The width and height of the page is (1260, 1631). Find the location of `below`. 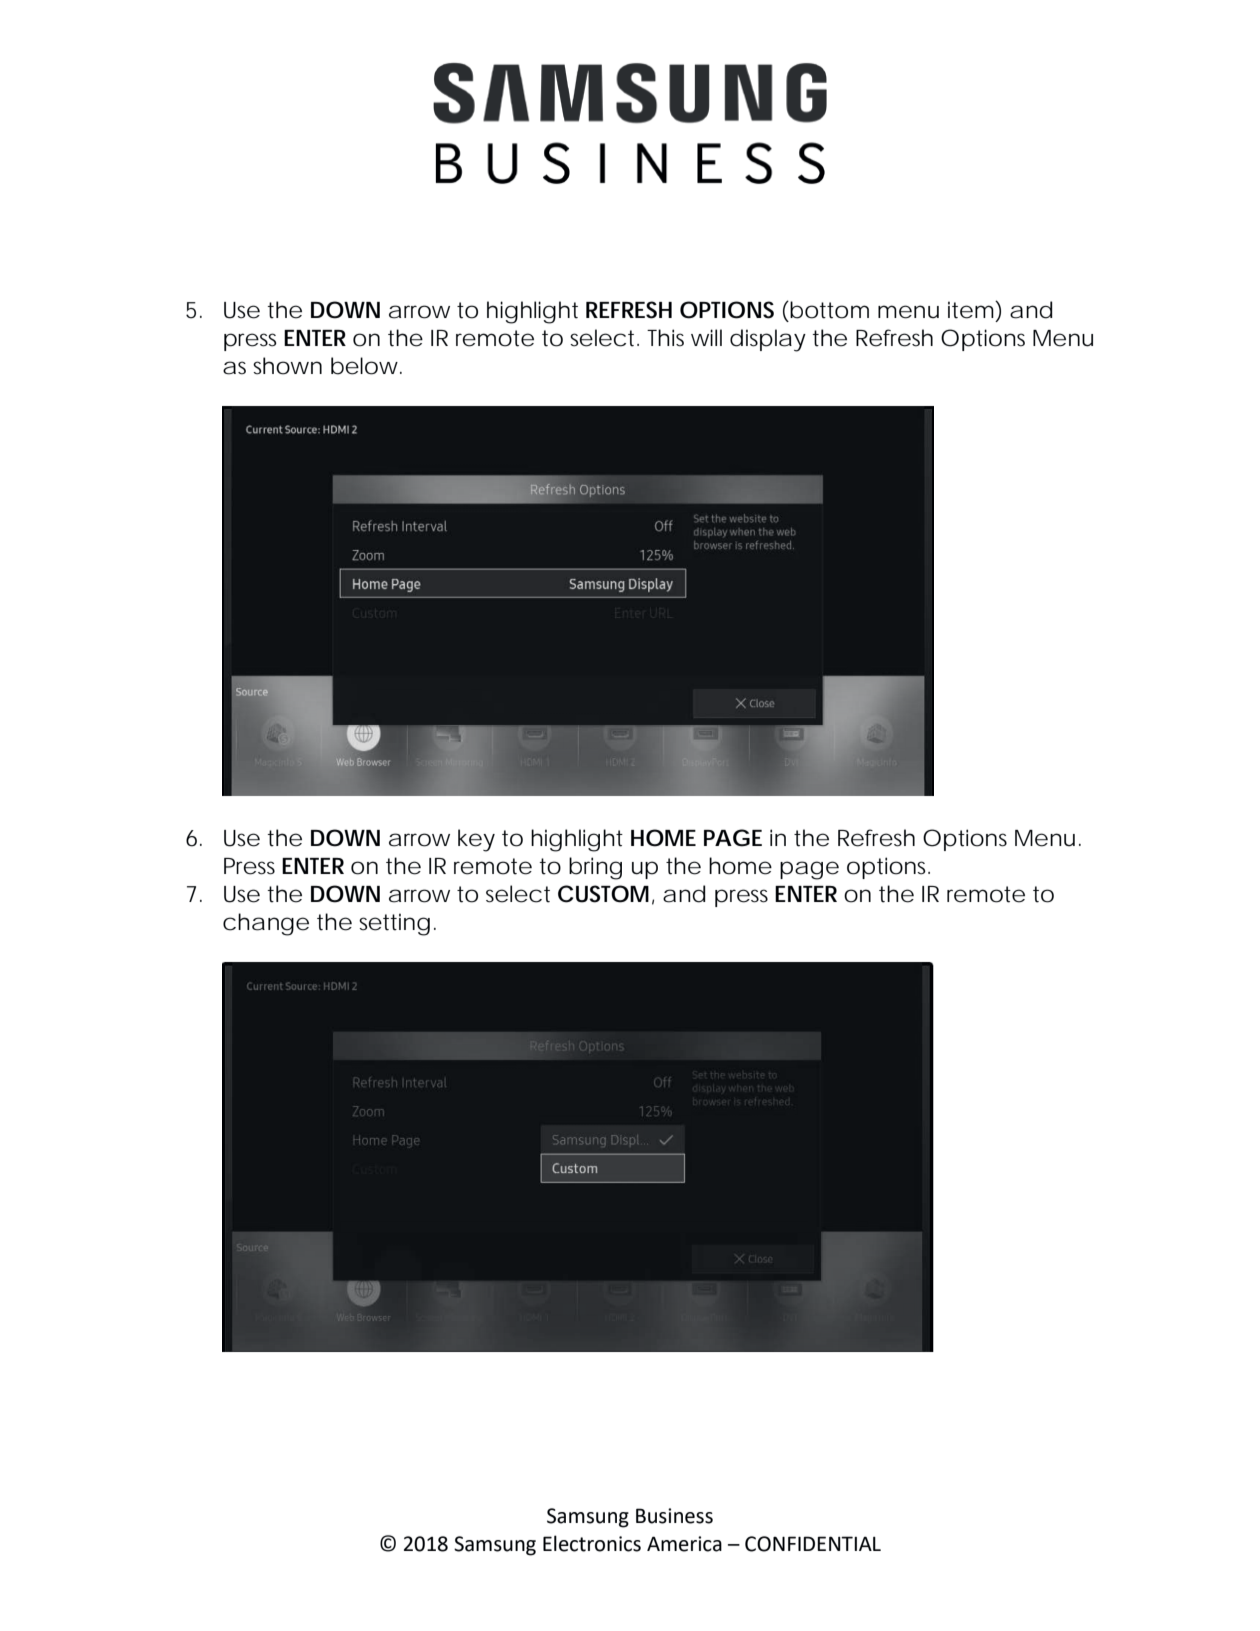

below is located at coordinates (366, 366).
